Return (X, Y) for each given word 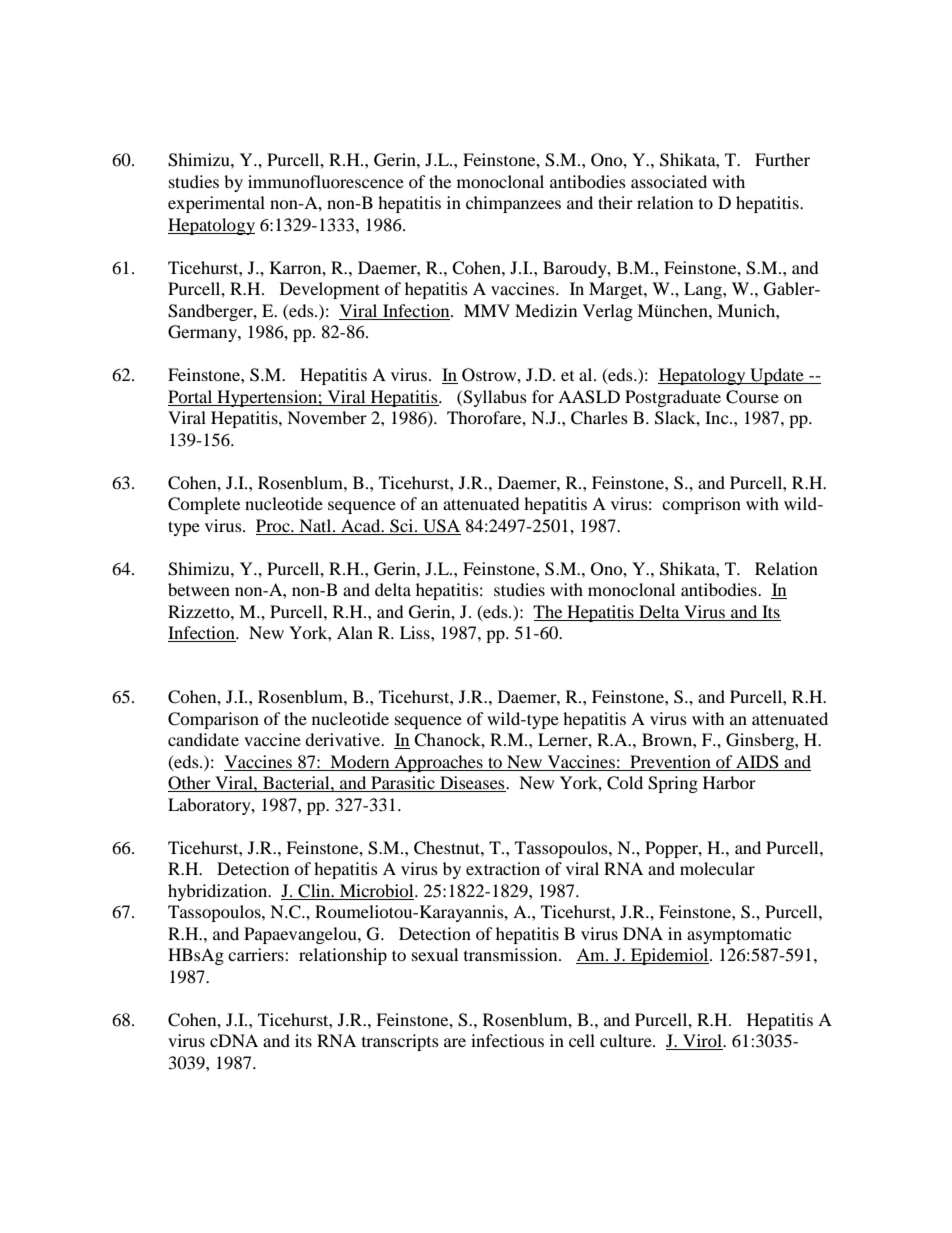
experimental (216, 204)
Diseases (472, 784)
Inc (718, 417)
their (615, 202)
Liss (416, 632)
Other (190, 784)
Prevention (670, 763)
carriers (257, 954)
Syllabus (494, 398)
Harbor (729, 782)
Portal (190, 396)
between (199, 589)
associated (669, 181)
